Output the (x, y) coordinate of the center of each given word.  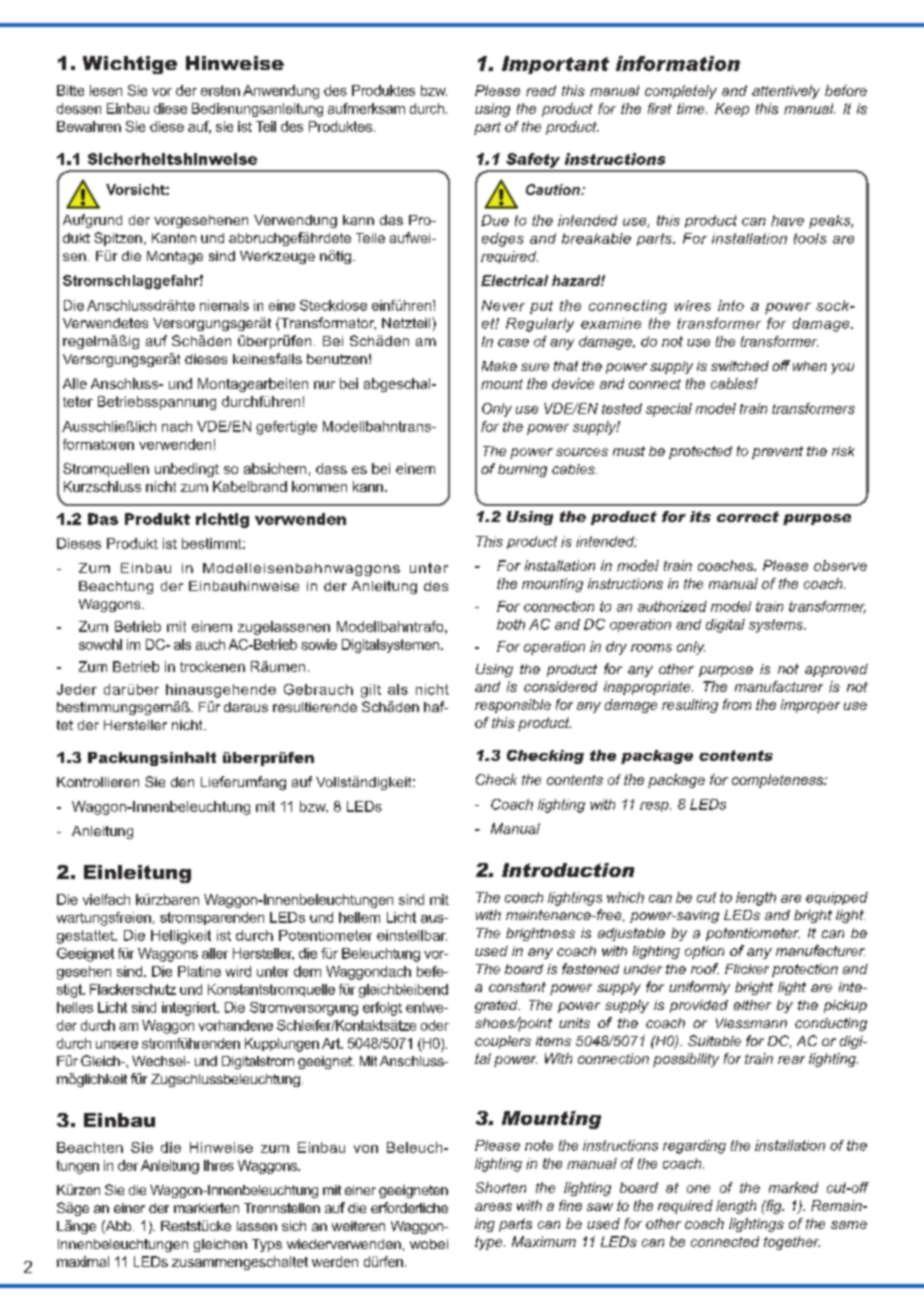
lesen (106, 90)
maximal (83, 1261)
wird (238, 971)
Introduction (568, 870)
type (490, 1243)
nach (177, 426)
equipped (837, 898)
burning (522, 470)
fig (774, 1207)
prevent (777, 452)
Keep (732, 110)
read (541, 90)
